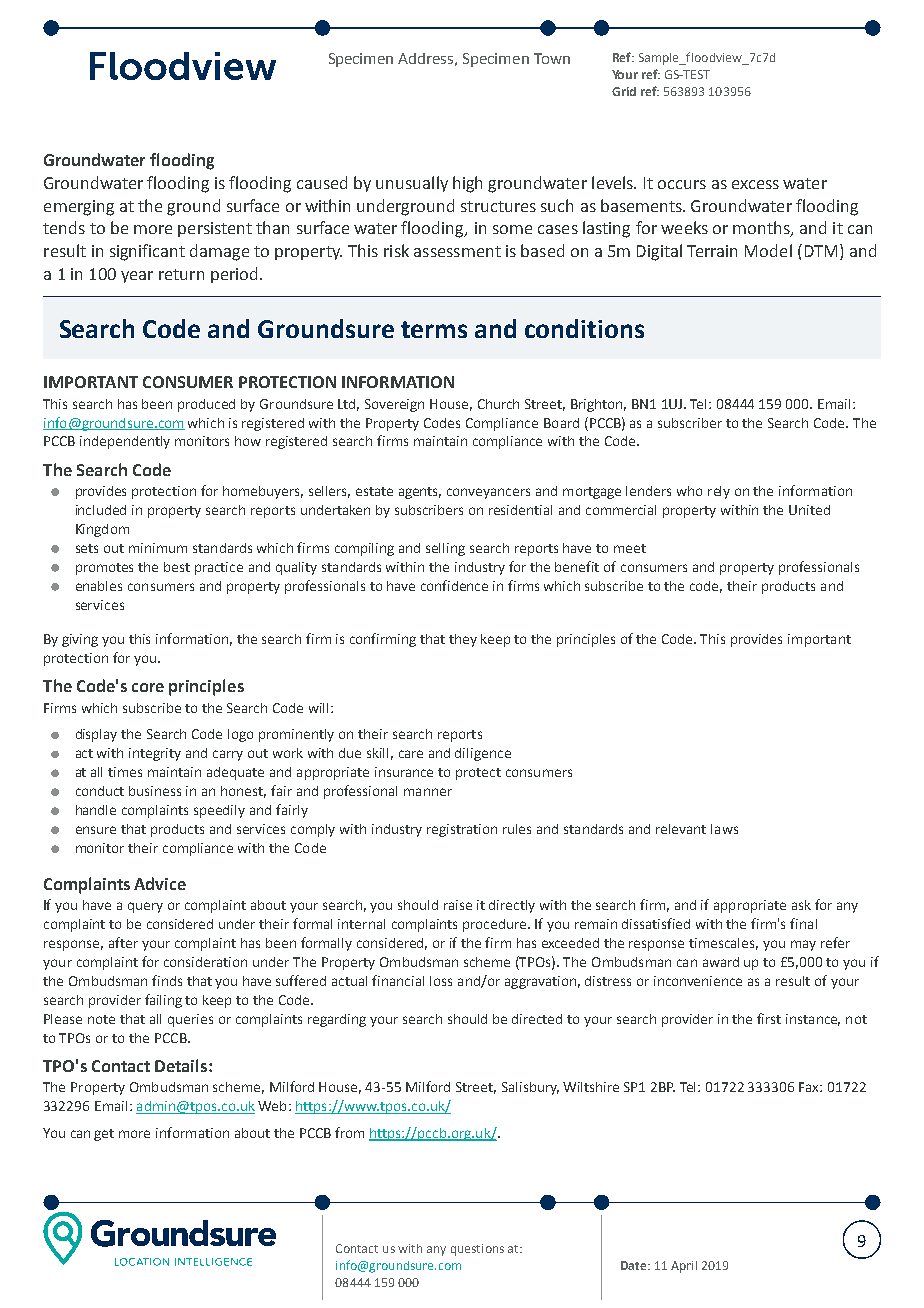  Describe the element at coordinates (148, 687) in the document. I see `core` at that location.
